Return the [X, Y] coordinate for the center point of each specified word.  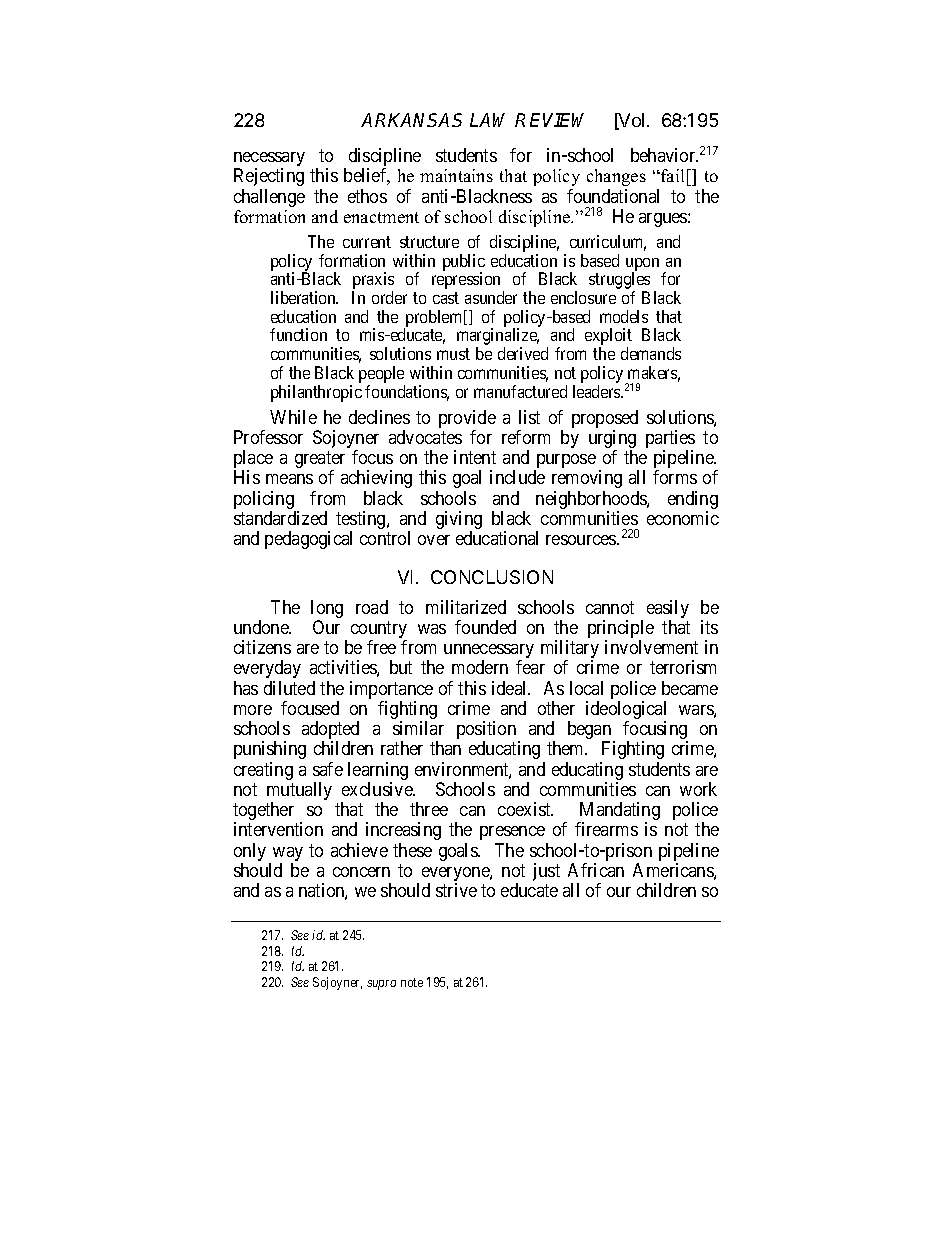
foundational [613, 196]
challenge [269, 198]
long [327, 610]
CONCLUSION [492, 577]
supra [381, 985]
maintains [456, 175]
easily [668, 610]
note [412, 982]
